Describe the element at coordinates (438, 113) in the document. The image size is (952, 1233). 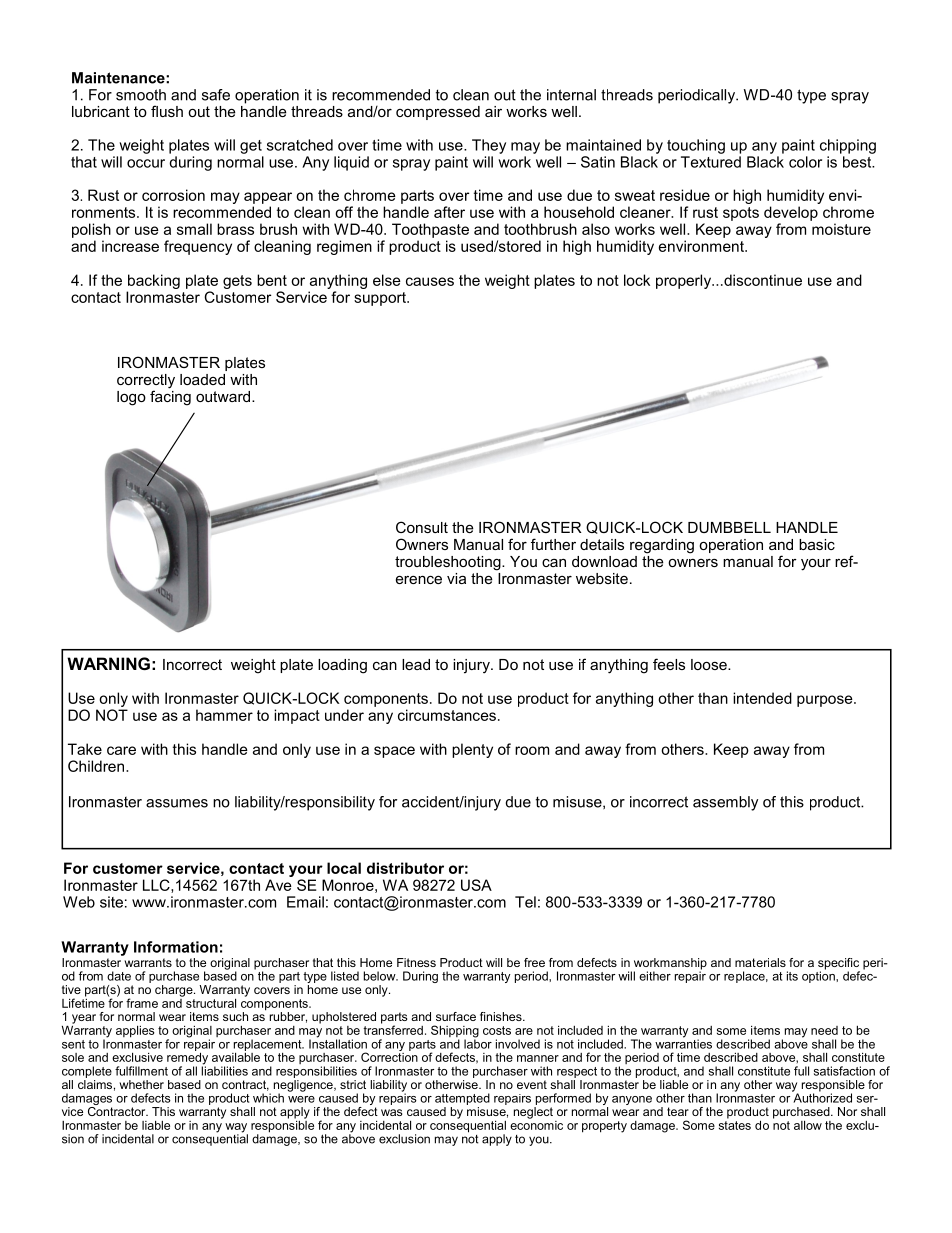
I see `compressed` at that location.
